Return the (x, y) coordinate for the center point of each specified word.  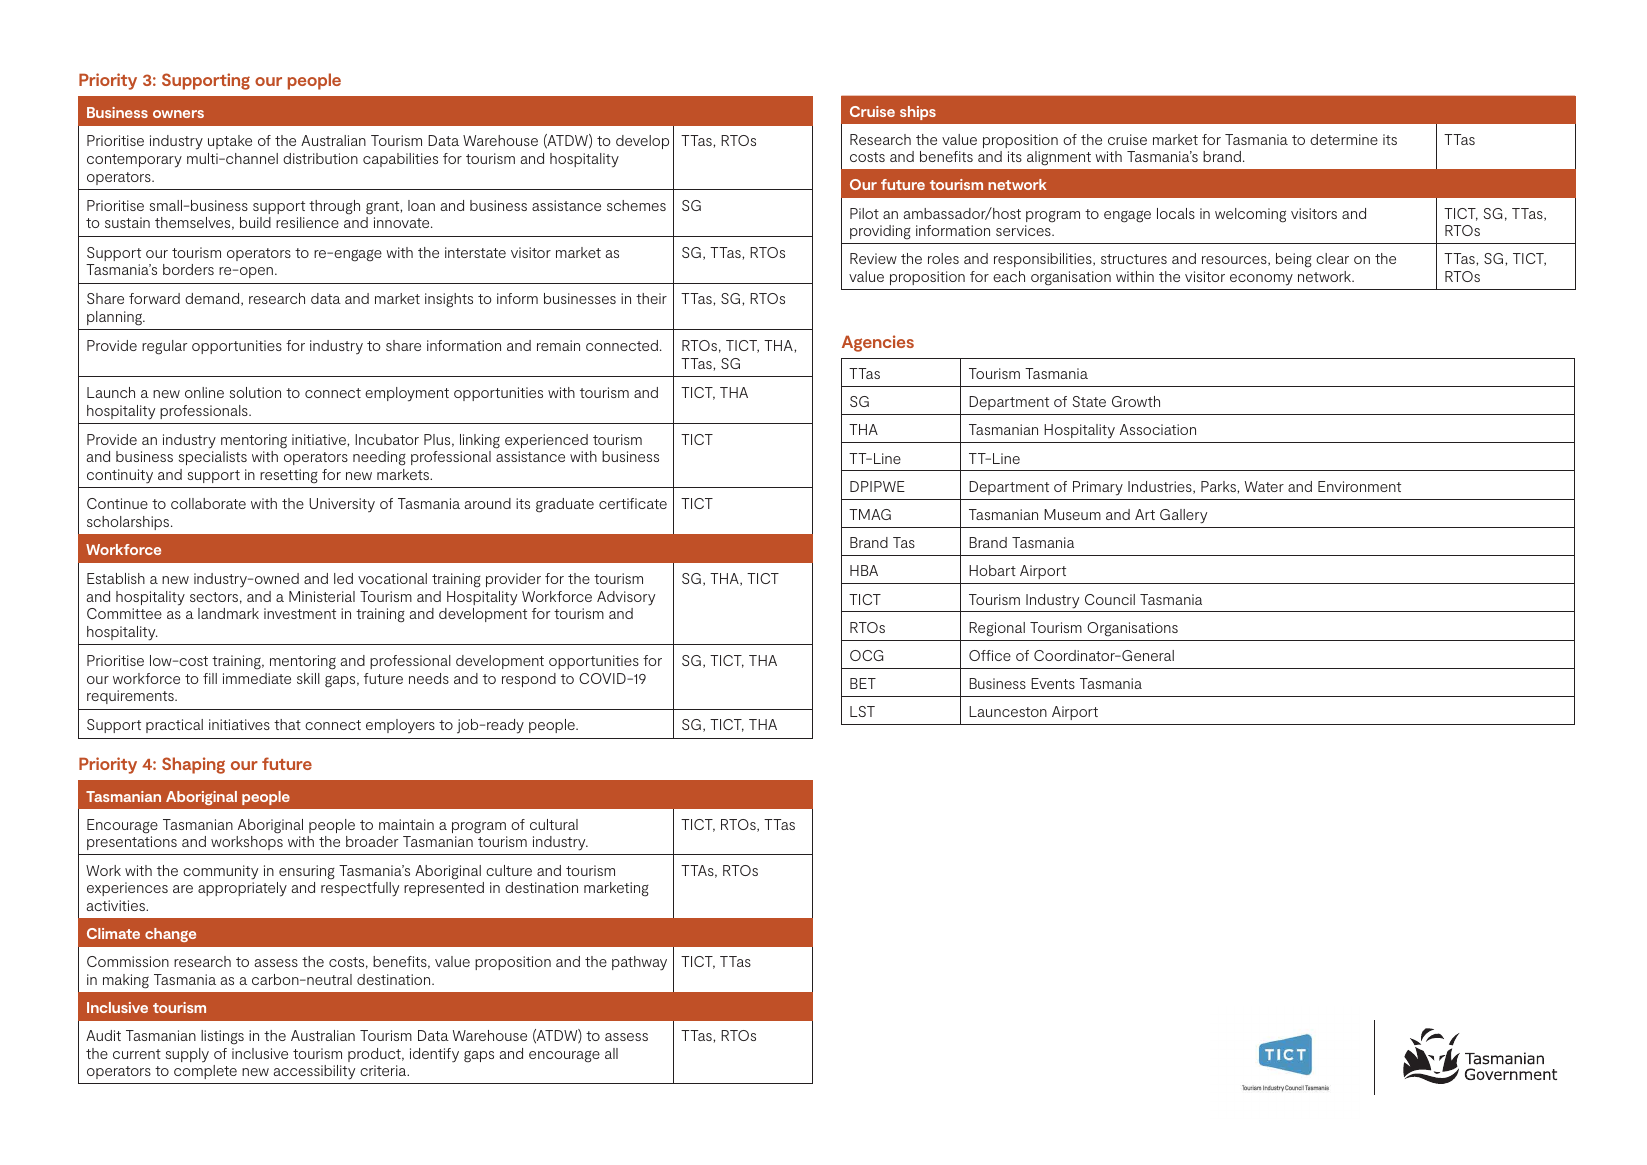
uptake (230, 142)
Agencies (878, 343)
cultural (554, 824)
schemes (636, 205)
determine (1344, 139)
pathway (639, 963)
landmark (228, 613)
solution (255, 392)
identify (434, 1055)
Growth (1136, 401)
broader (372, 841)
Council (1110, 599)
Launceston (1008, 711)
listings (222, 1037)
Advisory (626, 598)
